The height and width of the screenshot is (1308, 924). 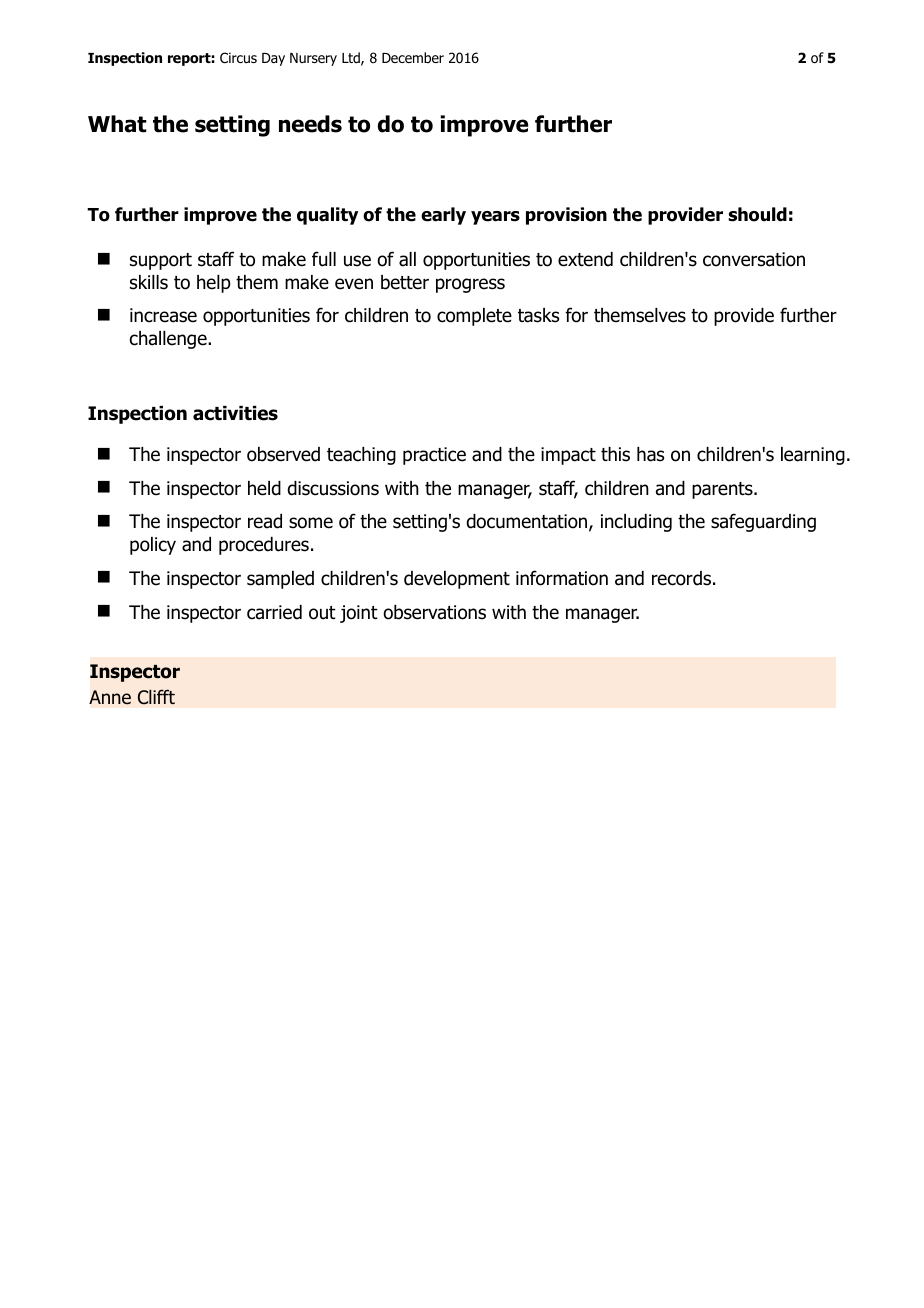 What do you see at coordinates (110, 697) in the screenshot?
I see `Anne` at bounding box center [110, 697].
